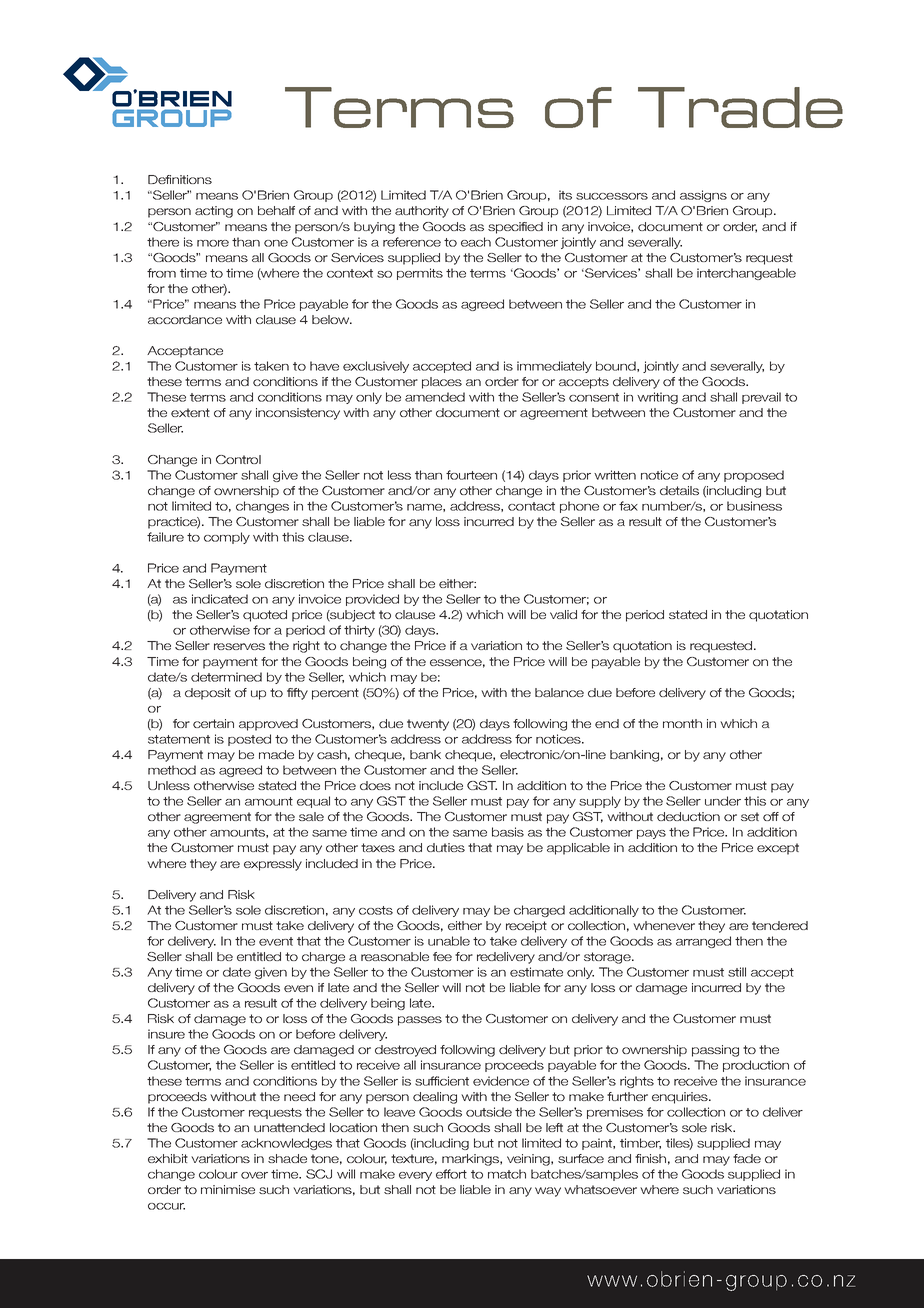 The image size is (924, 1308). What do you see at coordinates (747, 1158) in the screenshot?
I see `fade` at bounding box center [747, 1158].
